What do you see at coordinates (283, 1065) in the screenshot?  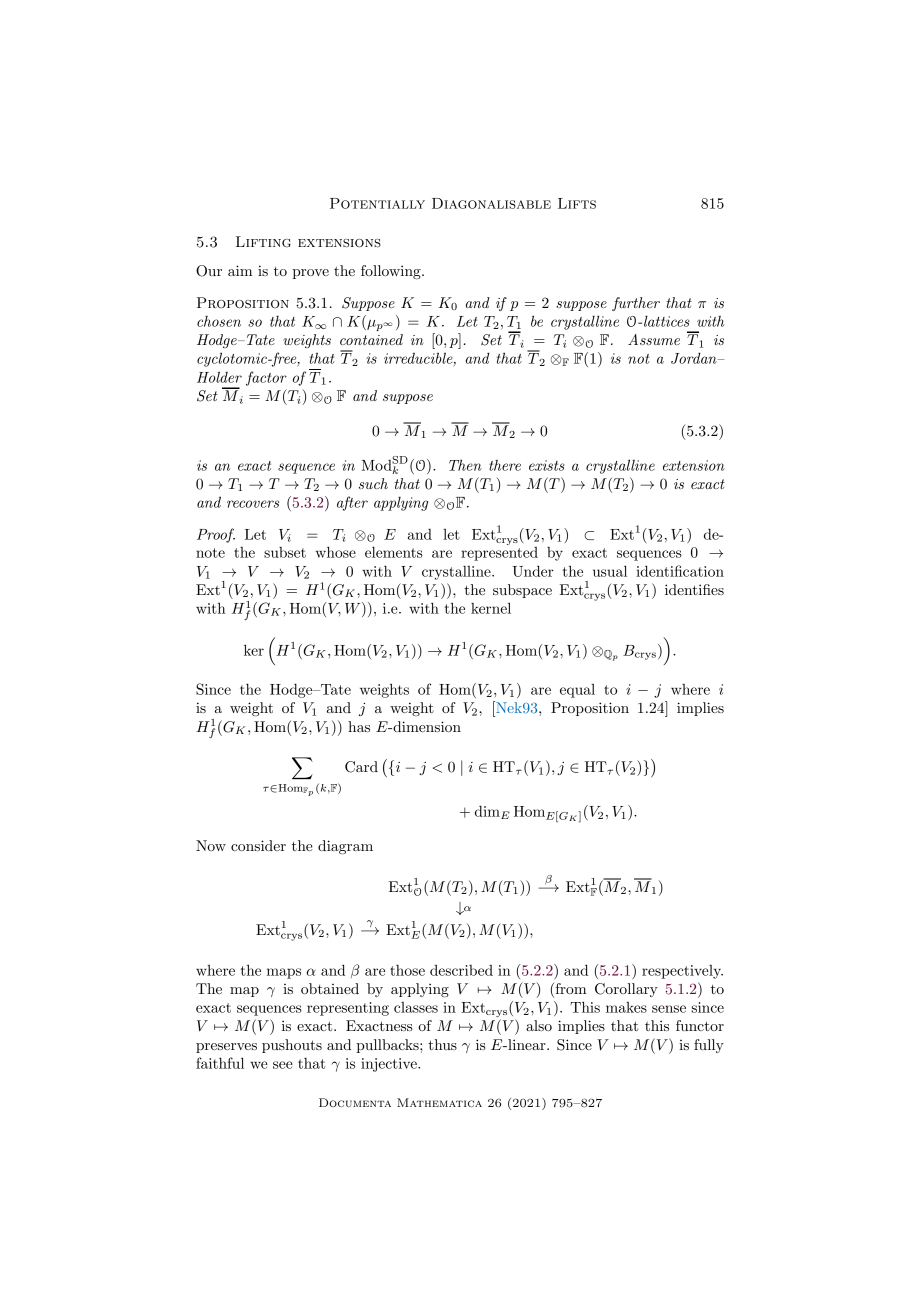 I see `see` at bounding box center [283, 1065].
